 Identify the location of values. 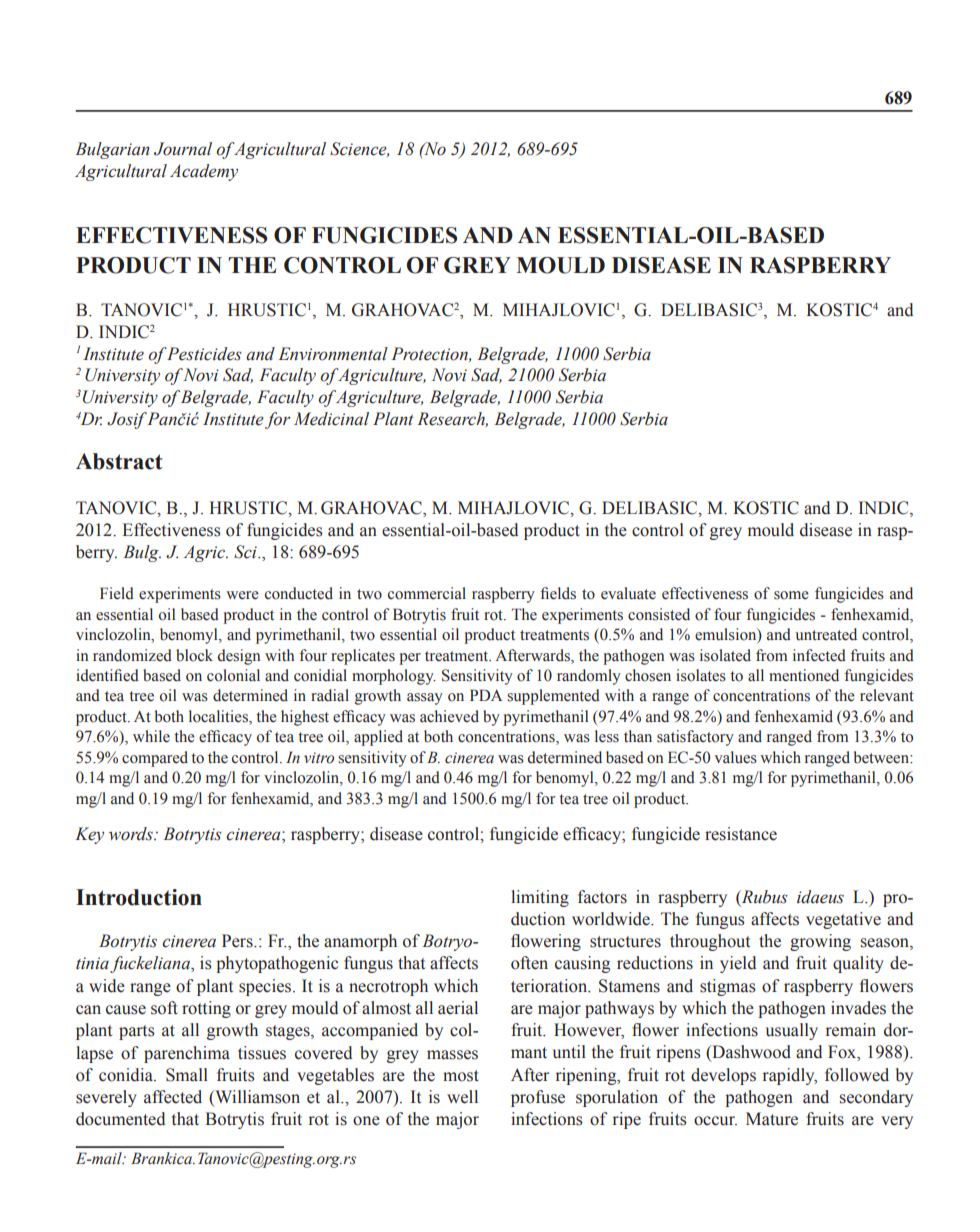
(735, 757).
